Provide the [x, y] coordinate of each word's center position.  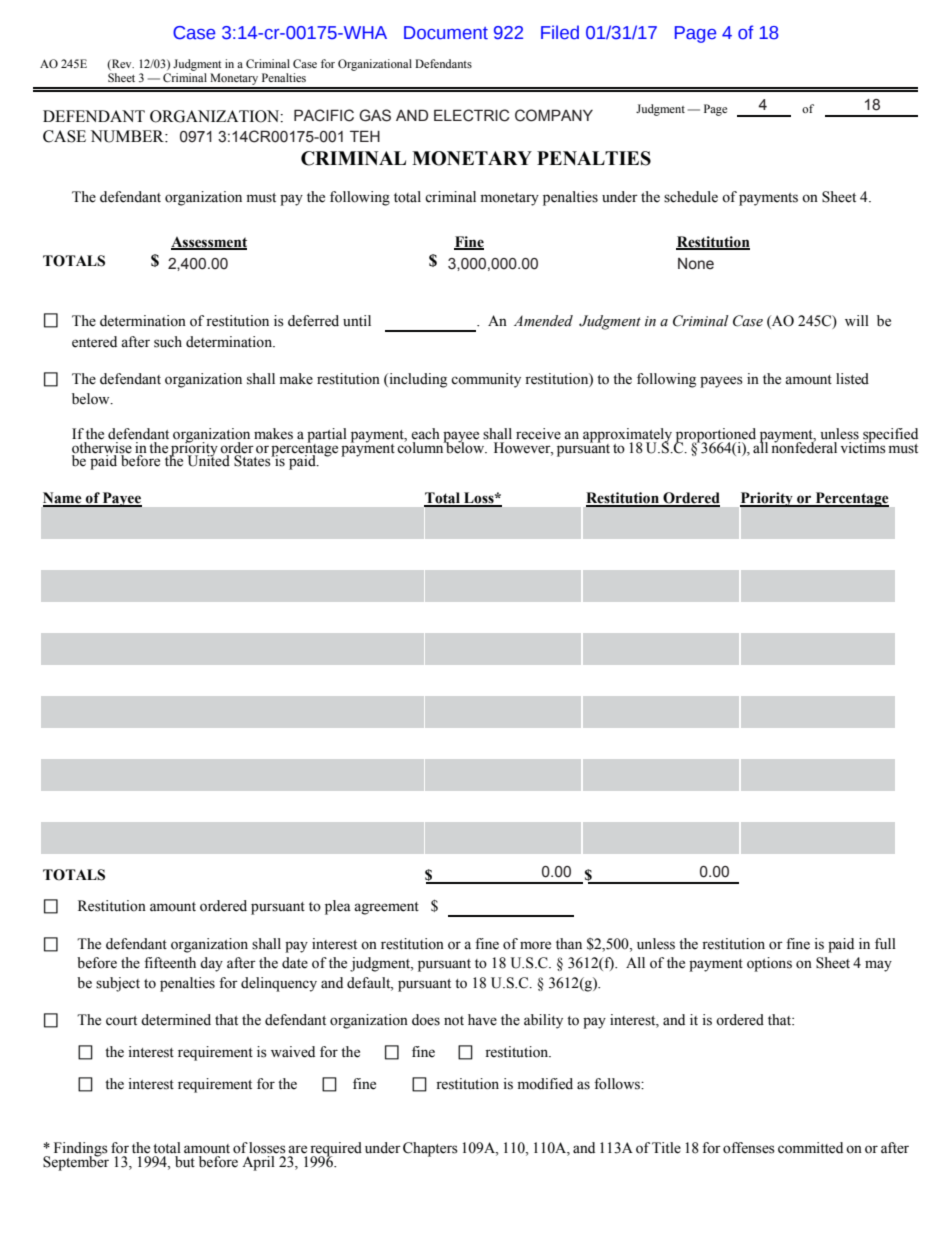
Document [446, 33]
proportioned [715, 436]
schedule [691, 197]
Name [63, 499]
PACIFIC [324, 115]
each [425, 434]
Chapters [430, 1149]
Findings [81, 1150]
